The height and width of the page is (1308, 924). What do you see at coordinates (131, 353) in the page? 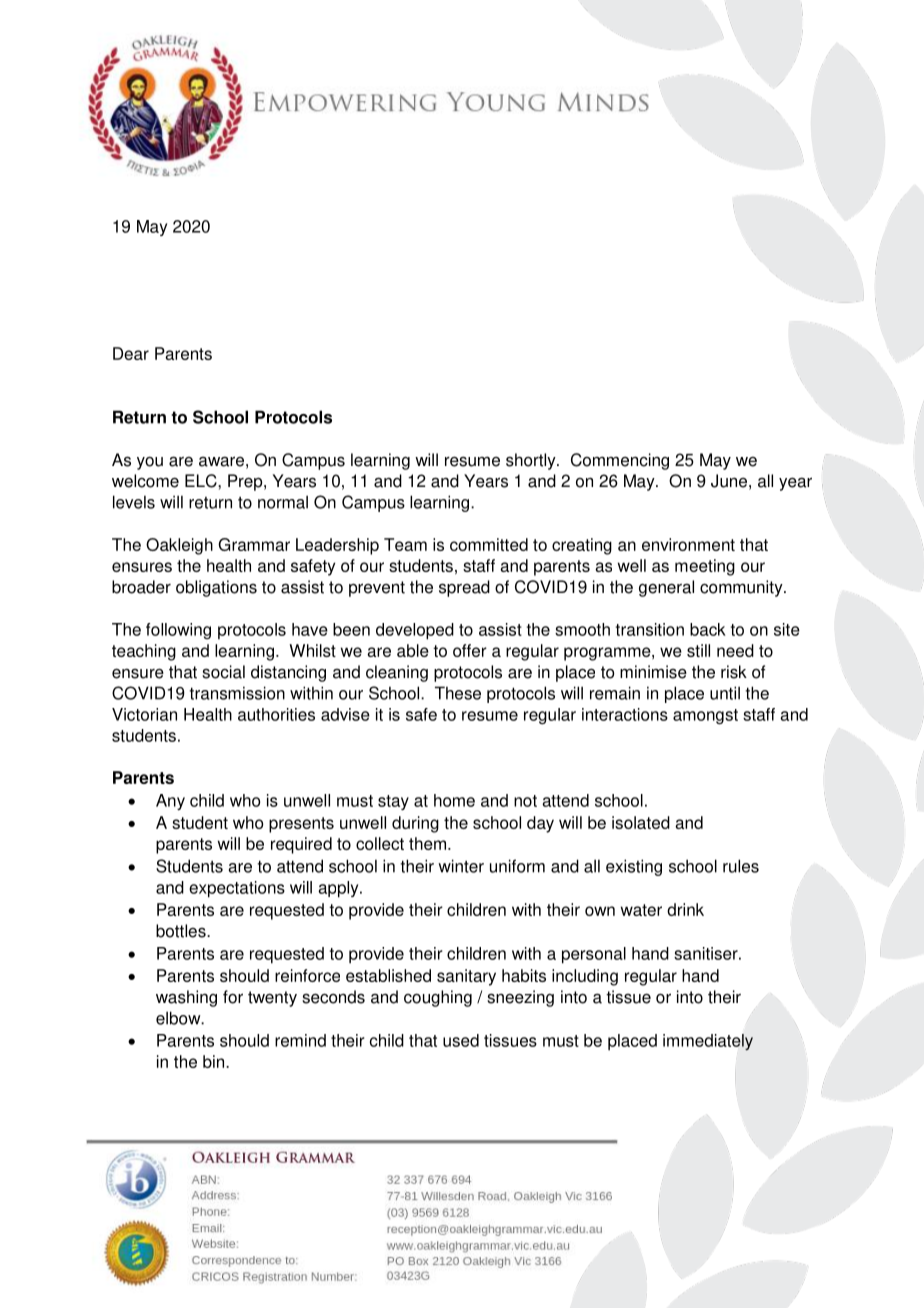
I see `Dear` at bounding box center [131, 353].
